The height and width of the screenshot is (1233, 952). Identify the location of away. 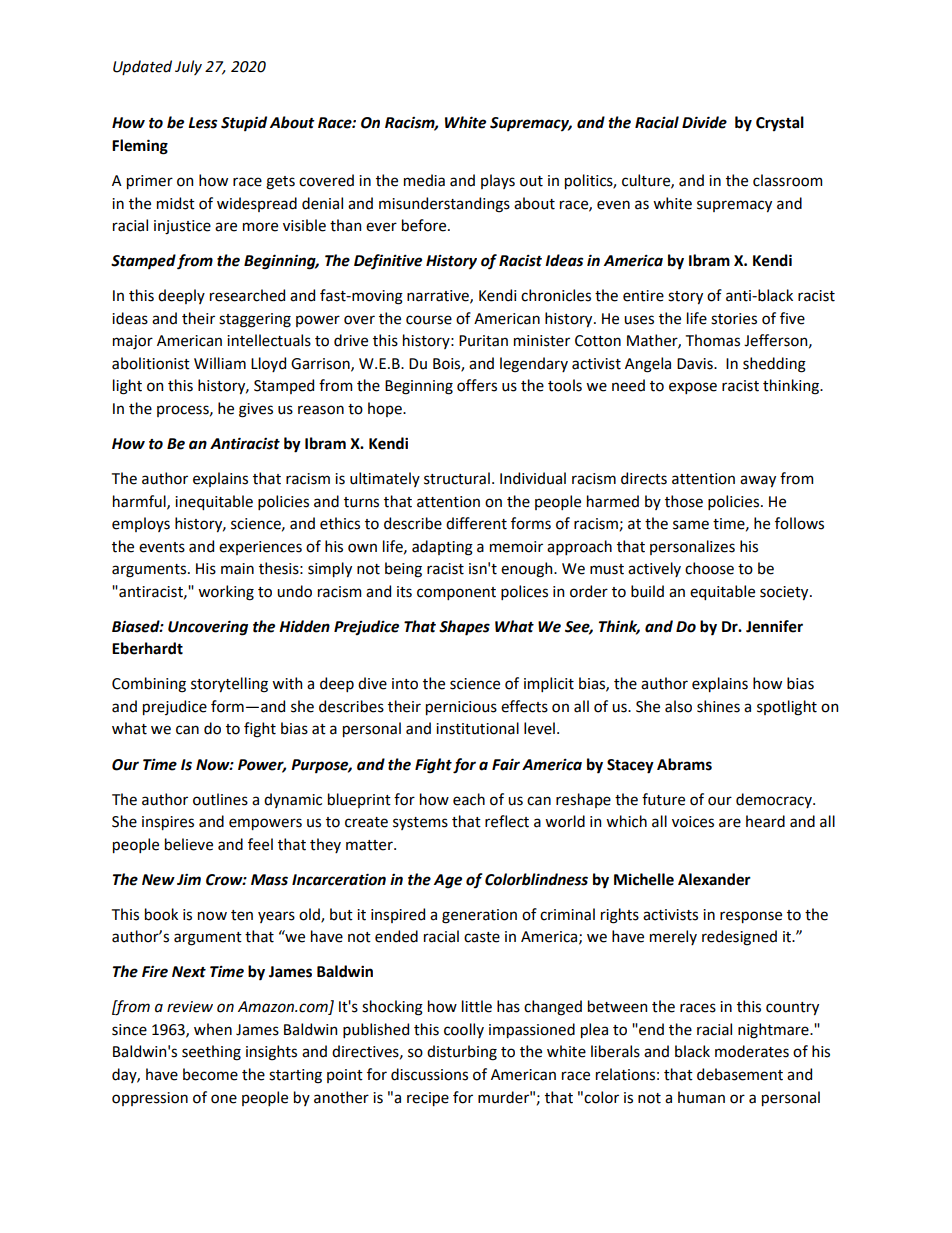
(758, 481).
